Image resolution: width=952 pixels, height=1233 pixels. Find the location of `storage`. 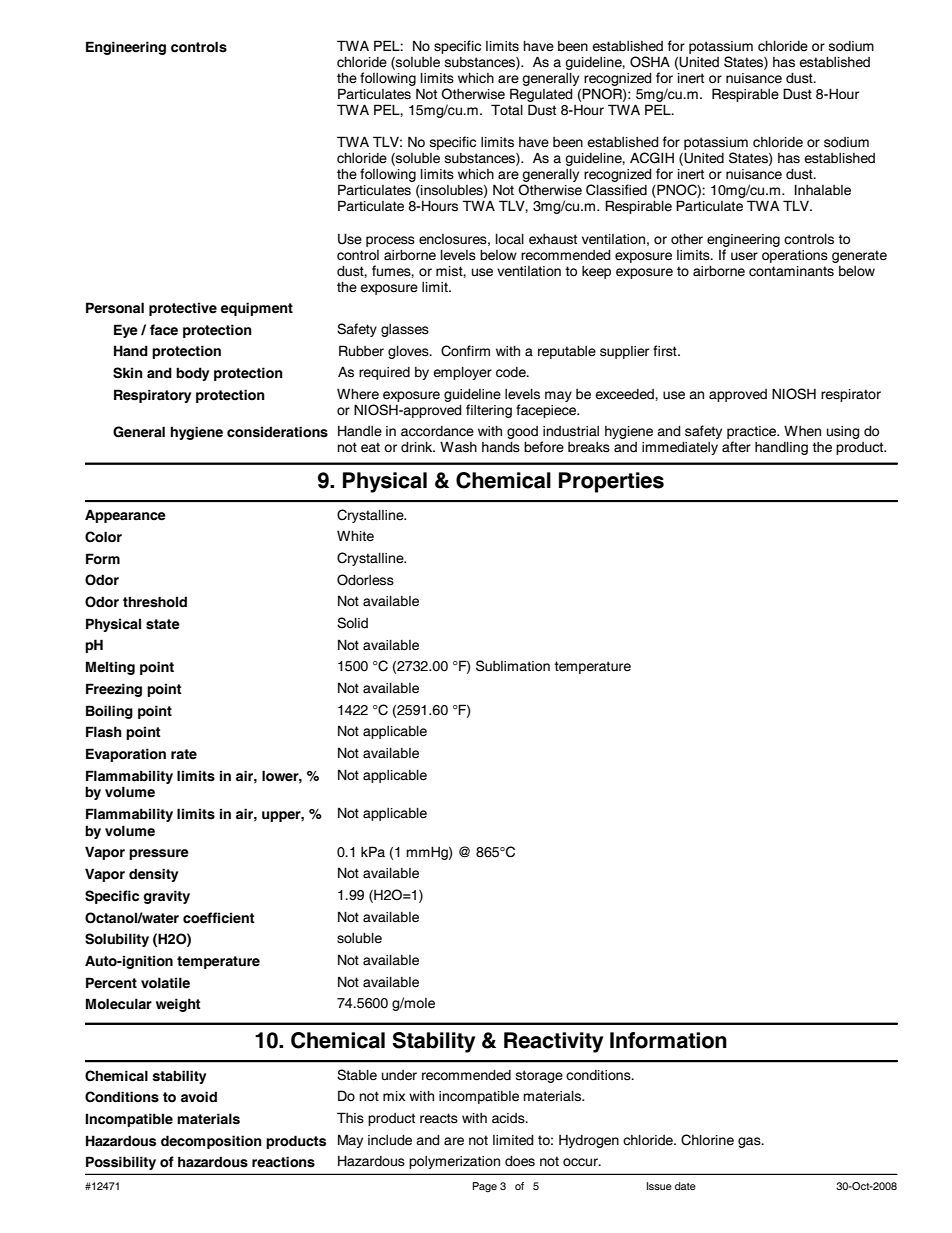

storage is located at coordinates (539, 1076).
